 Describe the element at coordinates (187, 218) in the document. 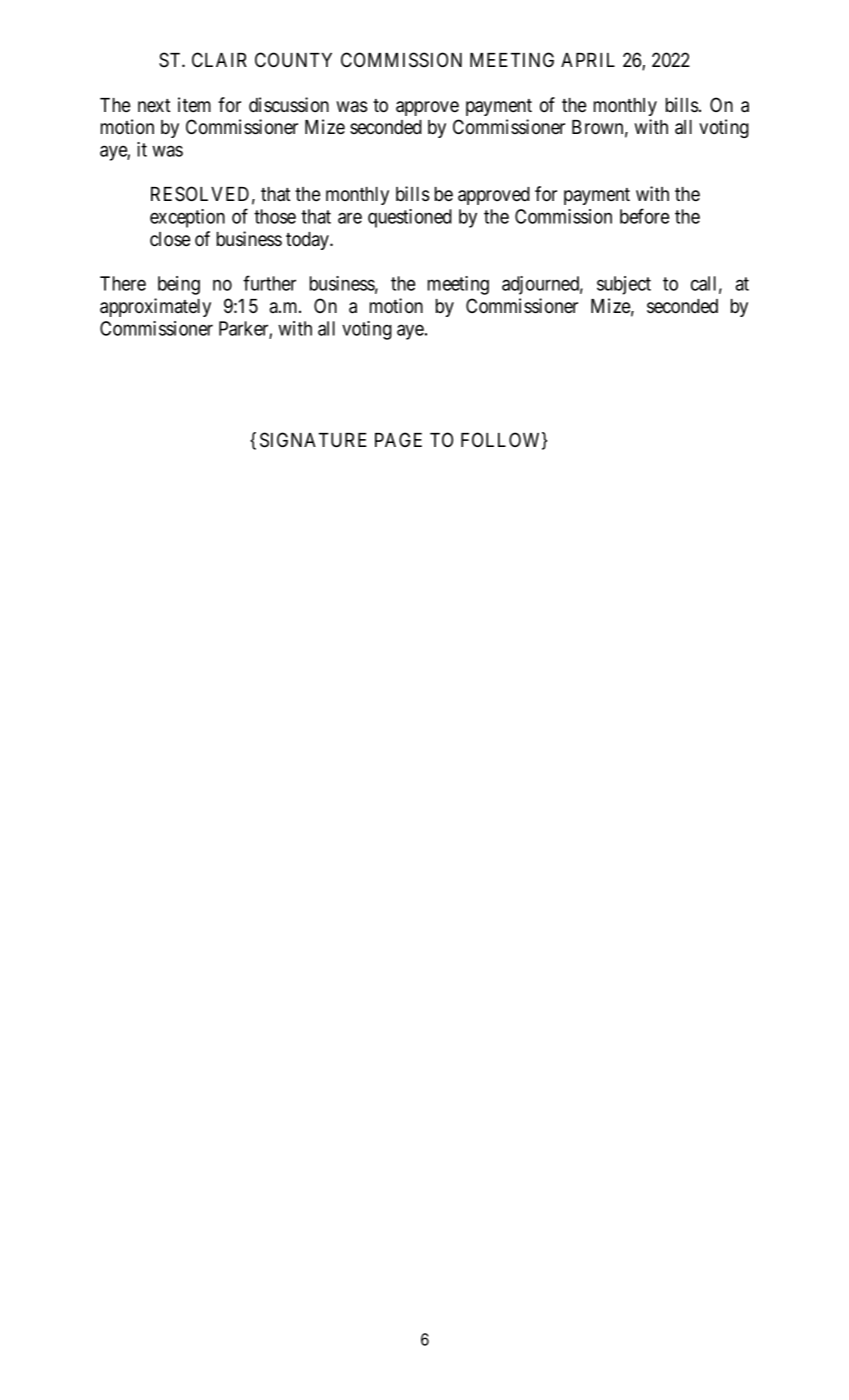

I see `exception` at that location.
